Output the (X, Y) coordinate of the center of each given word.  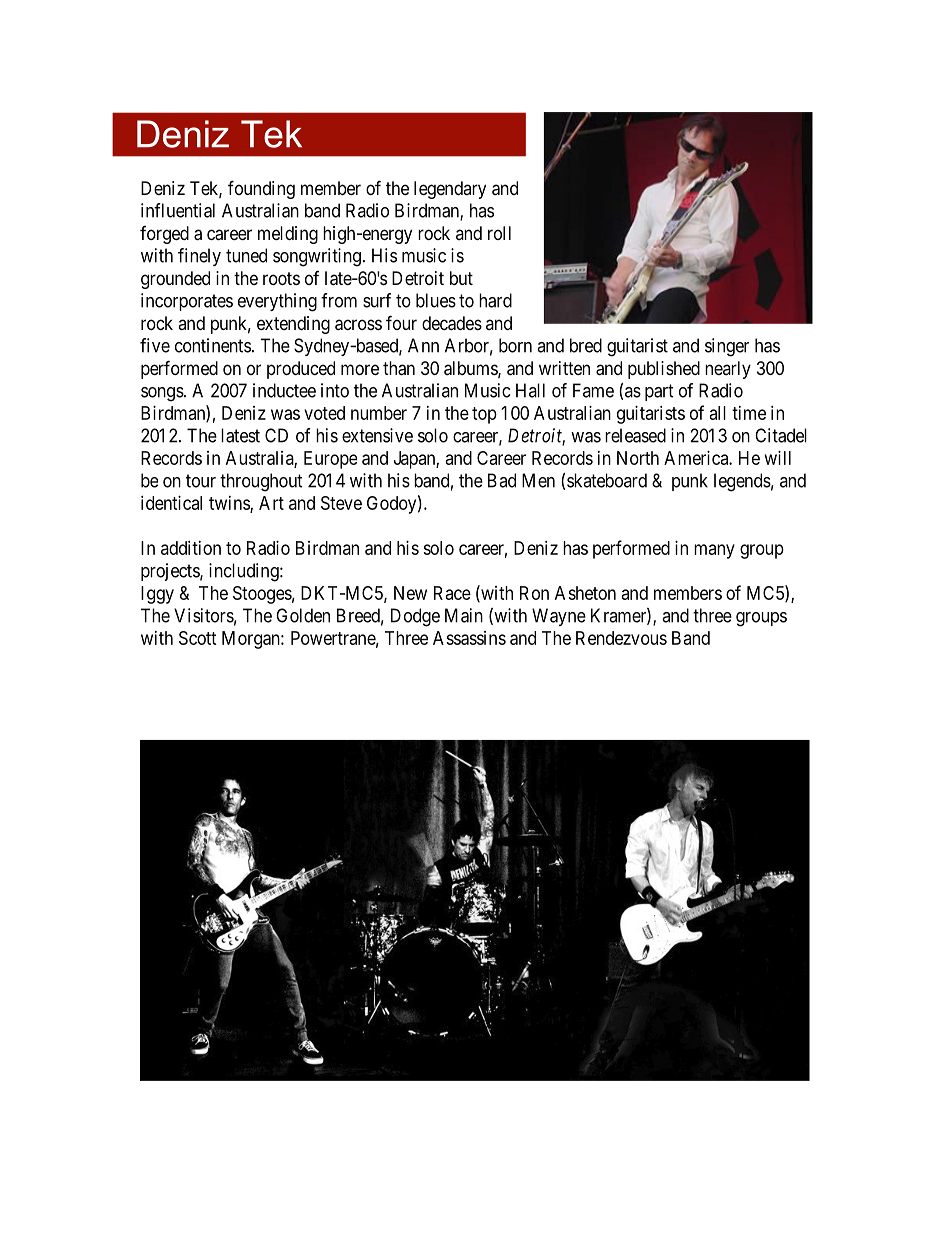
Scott (198, 638)
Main (464, 615)
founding (261, 189)
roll (499, 233)
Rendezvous (621, 638)
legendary (450, 190)
